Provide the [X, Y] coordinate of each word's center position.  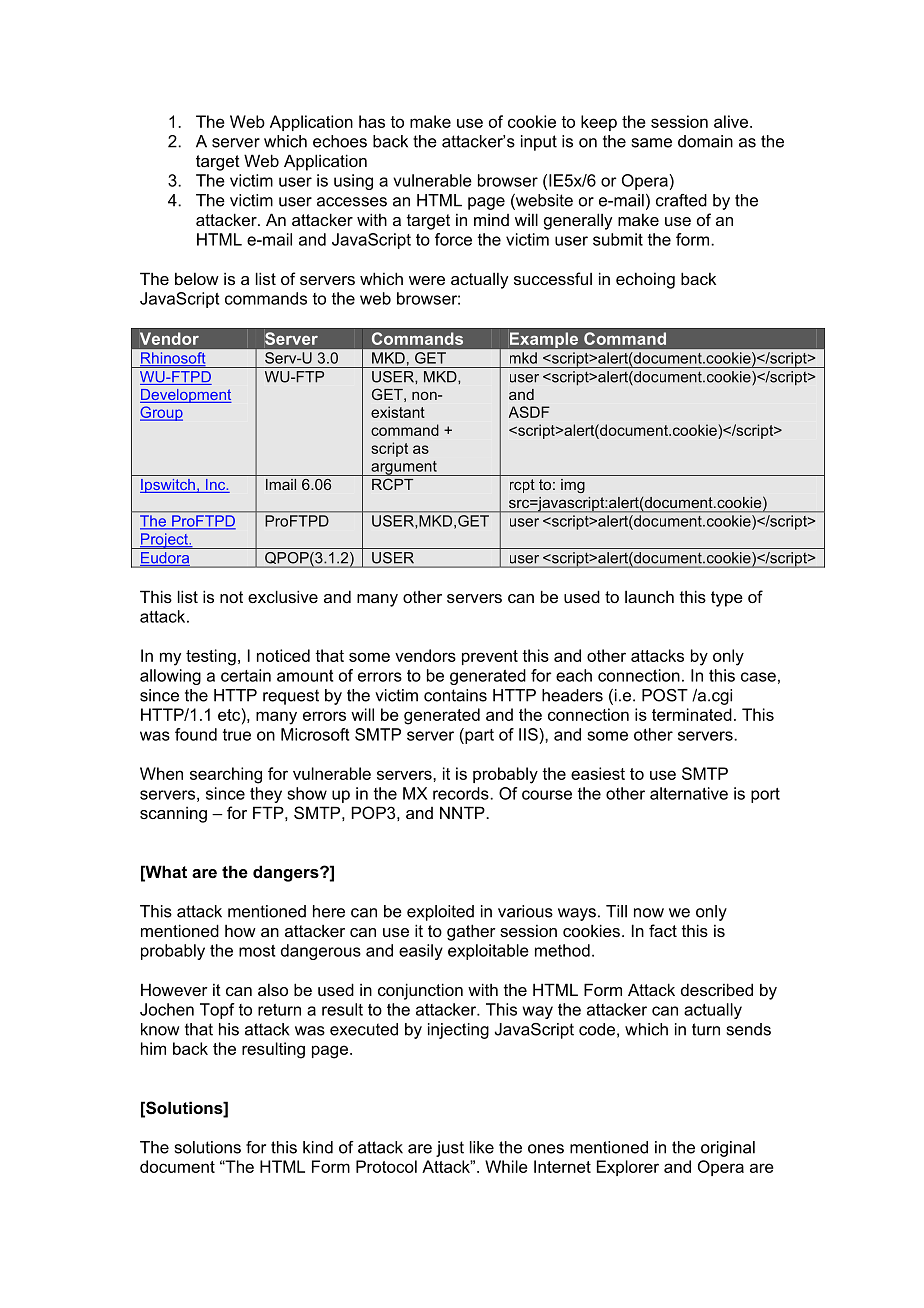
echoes [340, 141]
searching [226, 775]
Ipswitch [168, 486]
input [539, 143]
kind [318, 1147]
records [462, 793]
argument [404, 468]
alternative [689, 793]
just [450, 1149]
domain [705, 141]
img [573, 486]
